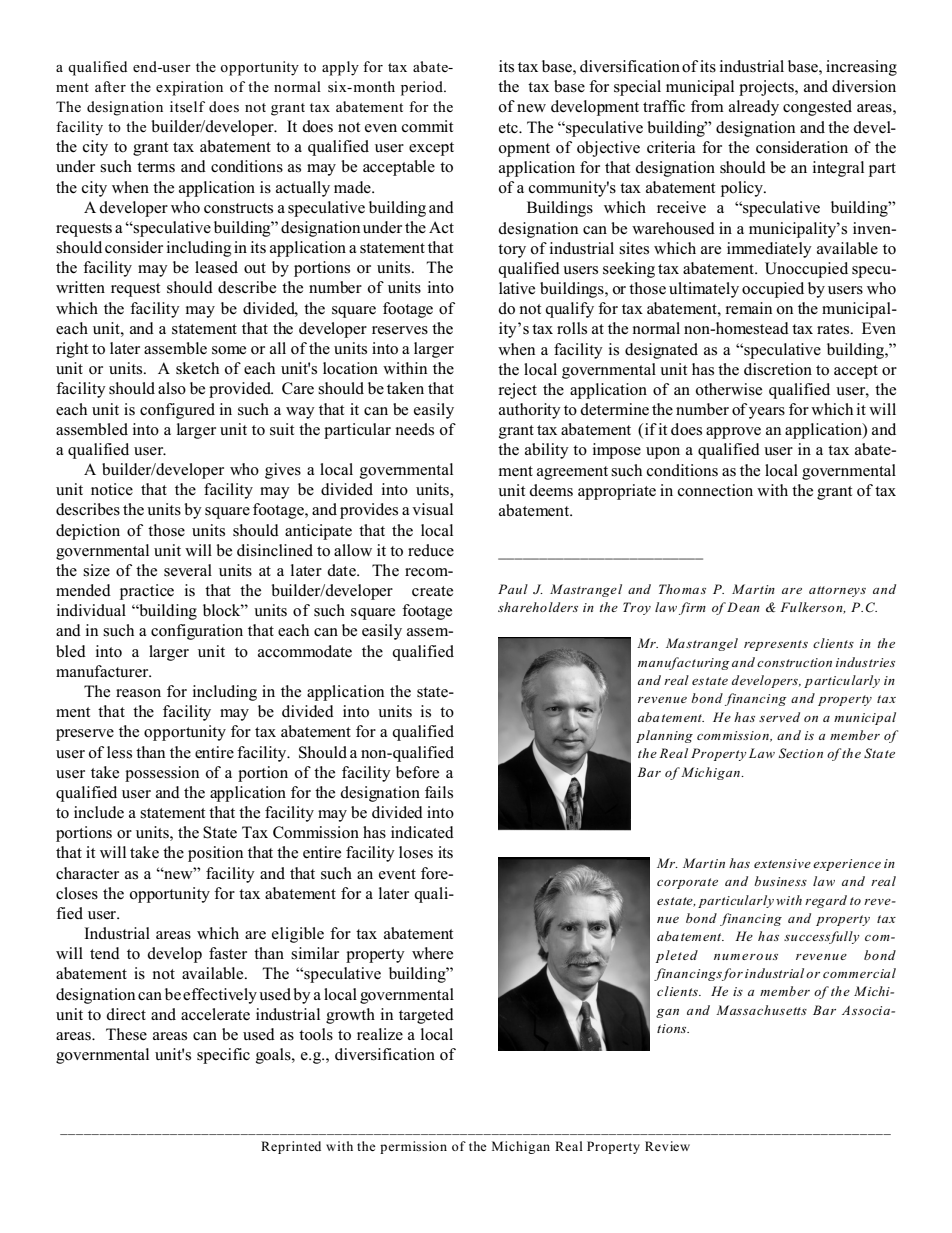 The image size is (952, 1233). What do you see at coordinates (423, 88) in the screenshot?
I see `period` at bounding box center [423, 88].
